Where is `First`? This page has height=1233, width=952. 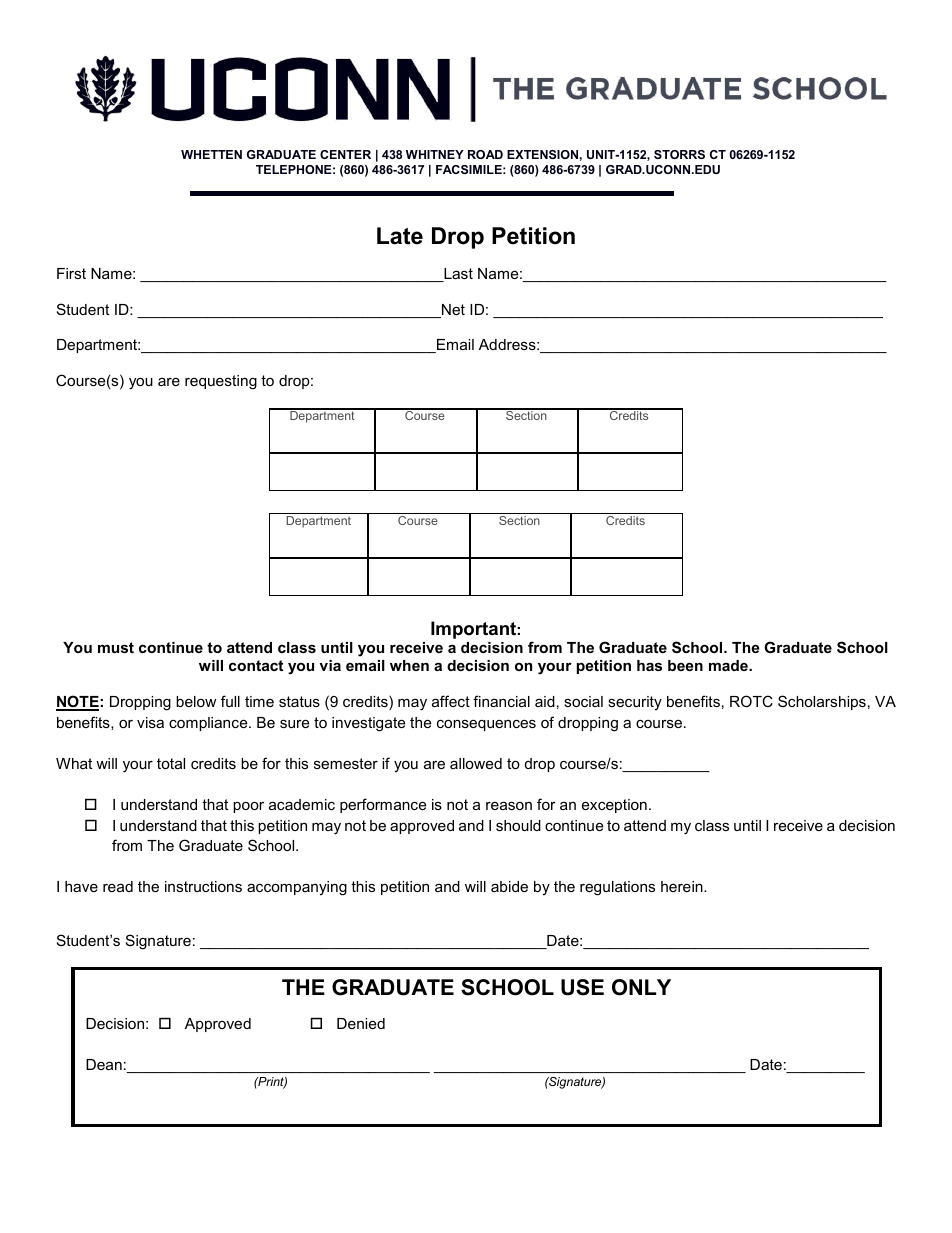 First is located at coordinates (71, 273).
